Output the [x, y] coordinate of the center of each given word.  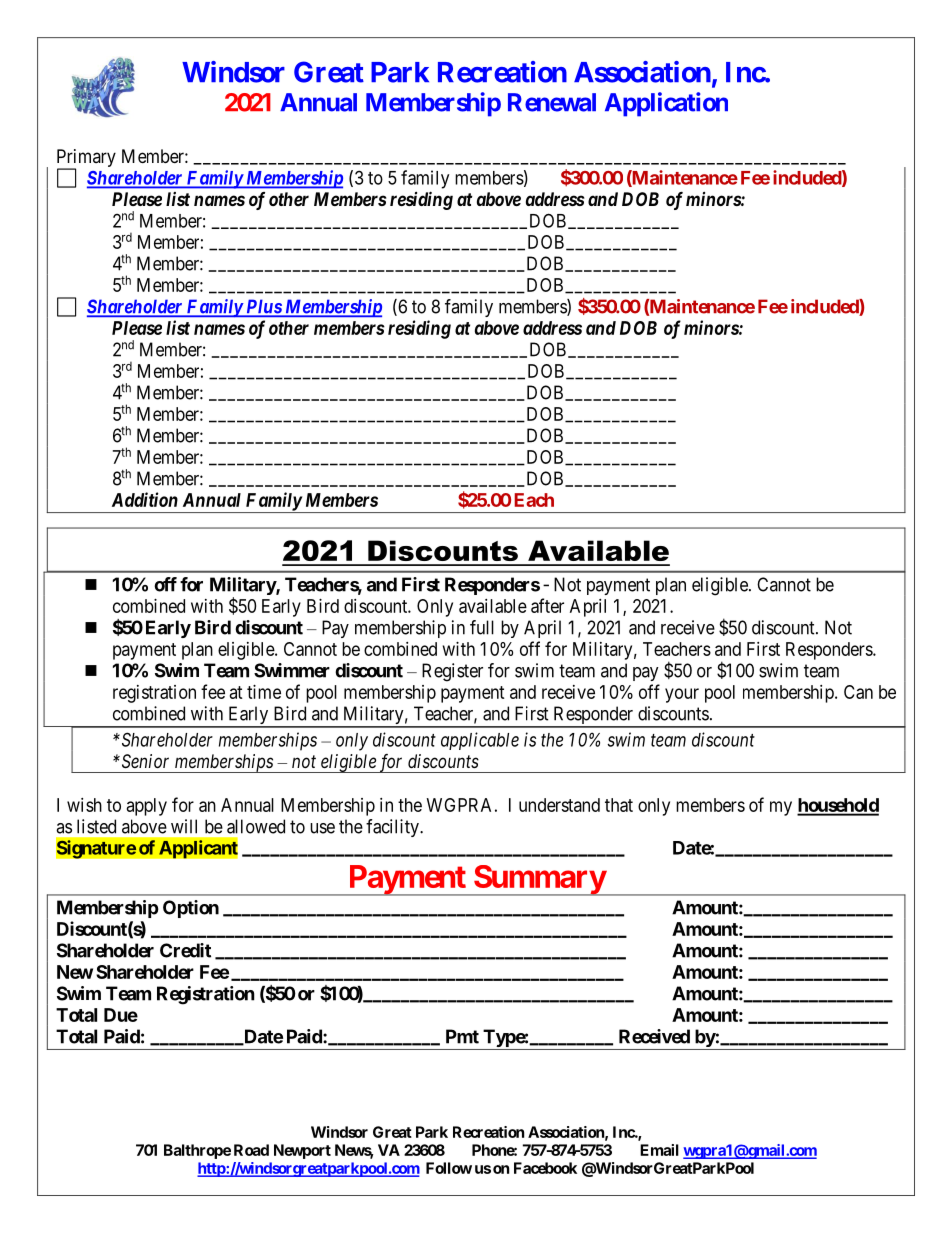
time [264, 692]
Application [666, 104]
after [547, 605]
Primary [86, 159]
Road [251, 1150]
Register [452, 672]
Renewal [552, 102]
